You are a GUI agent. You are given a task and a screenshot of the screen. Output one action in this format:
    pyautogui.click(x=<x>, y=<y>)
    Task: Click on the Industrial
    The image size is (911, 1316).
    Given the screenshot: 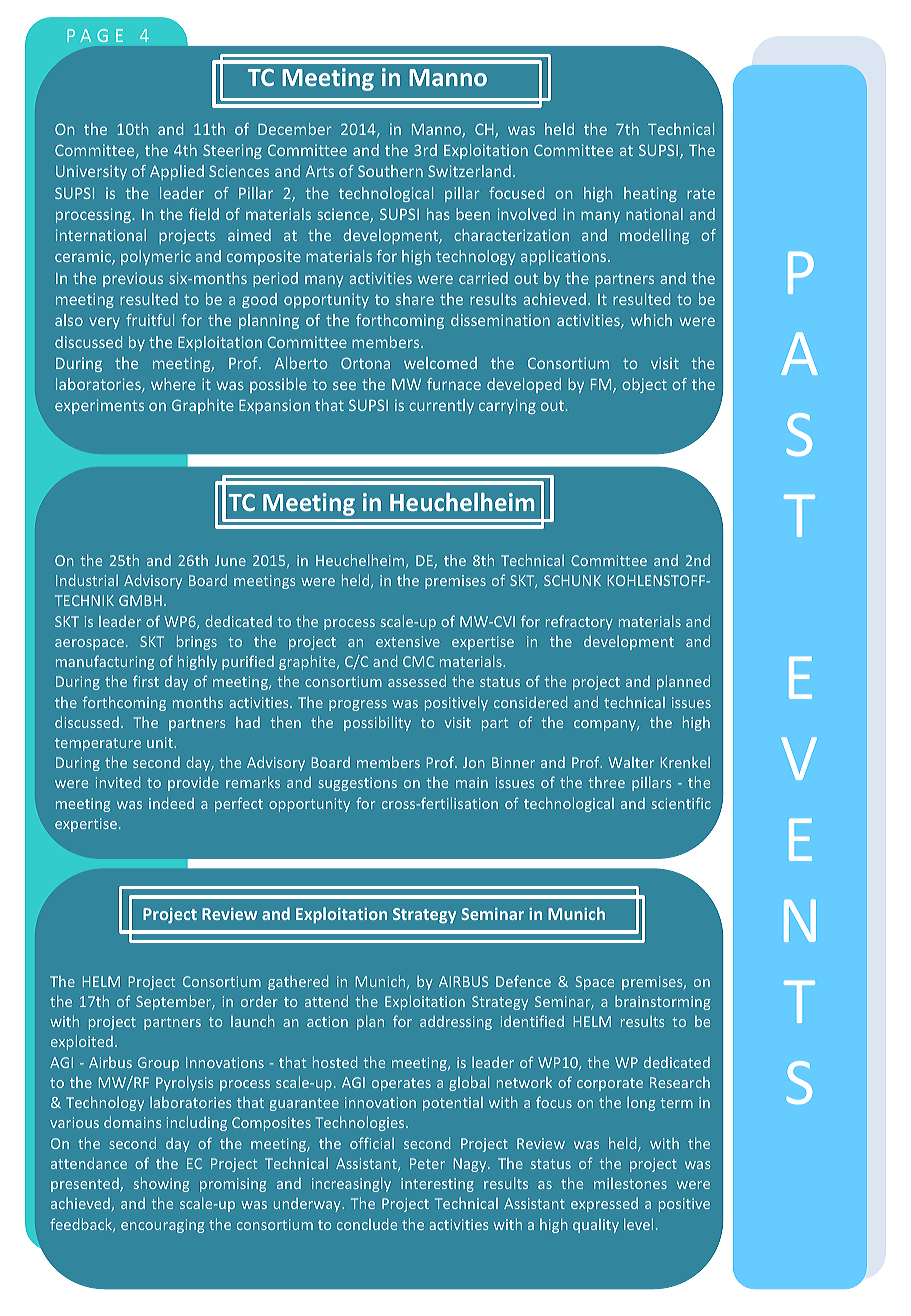 What is the action you would take?
    pyautogui.click(x=87, y=580)
